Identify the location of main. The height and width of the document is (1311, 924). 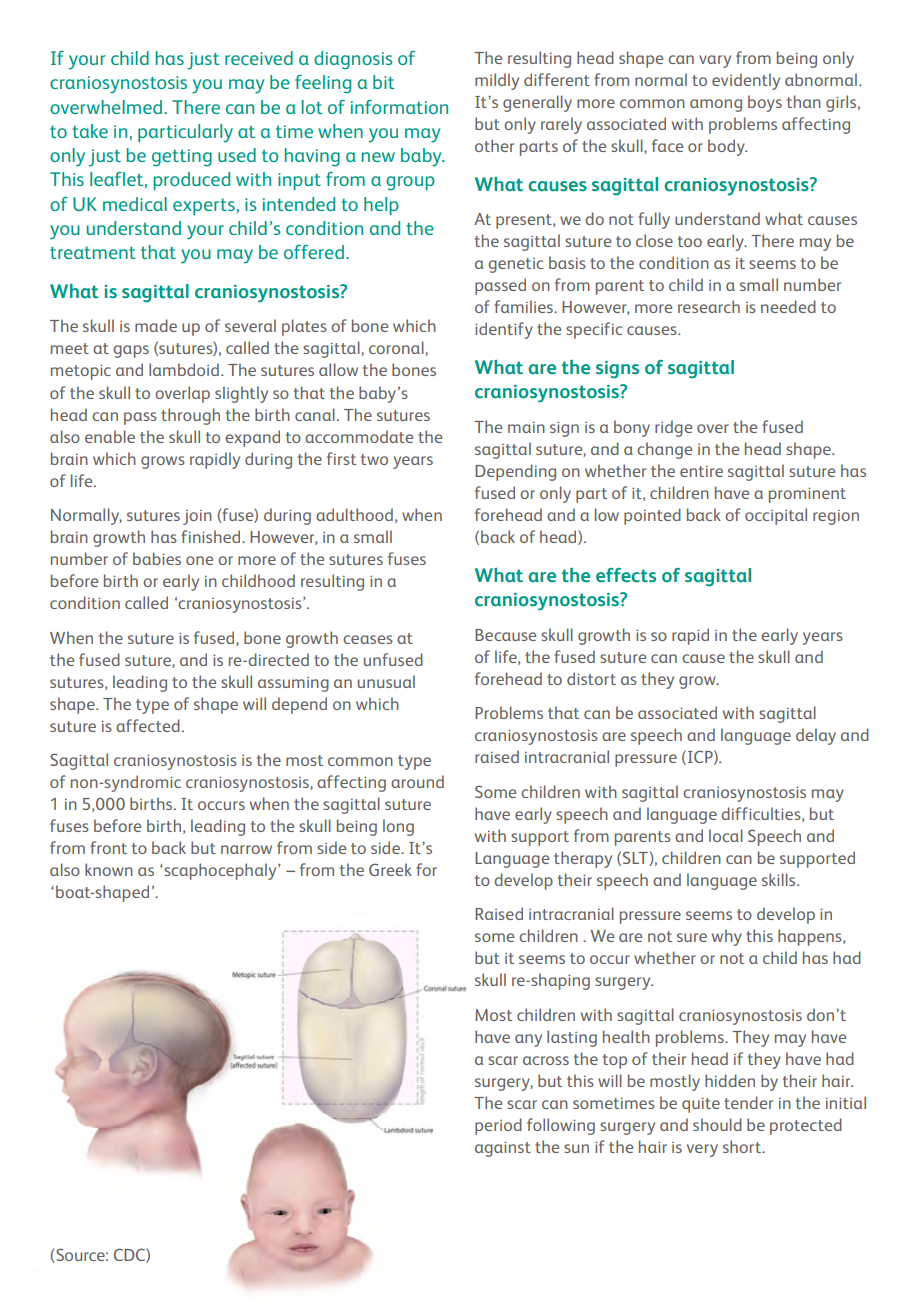
(526, 427).
